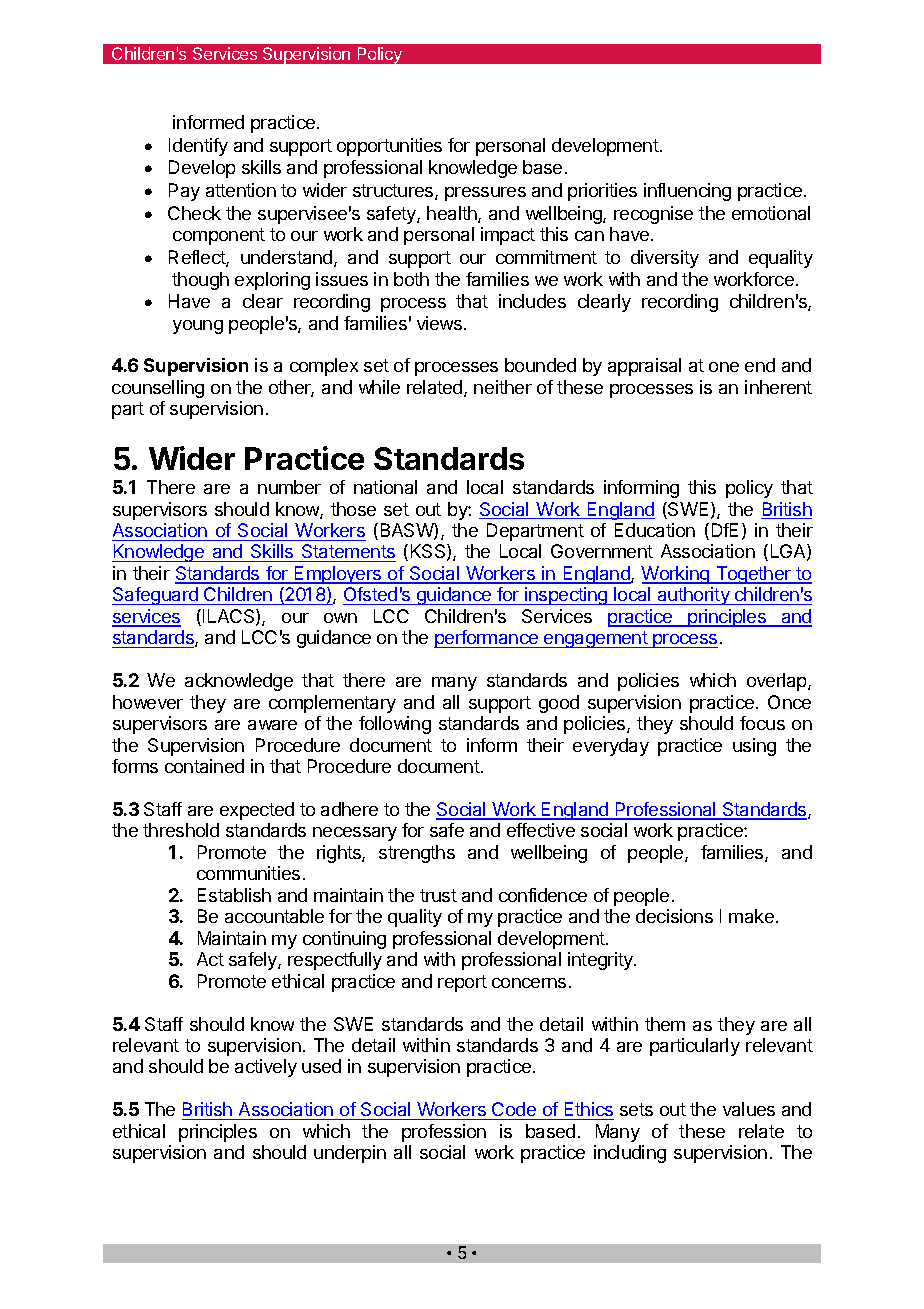 The width and height of the document is (924, 1309). What do you see at coordinates (487, 639) in the document?
I see `performance` at bounding box center [487, 639].
